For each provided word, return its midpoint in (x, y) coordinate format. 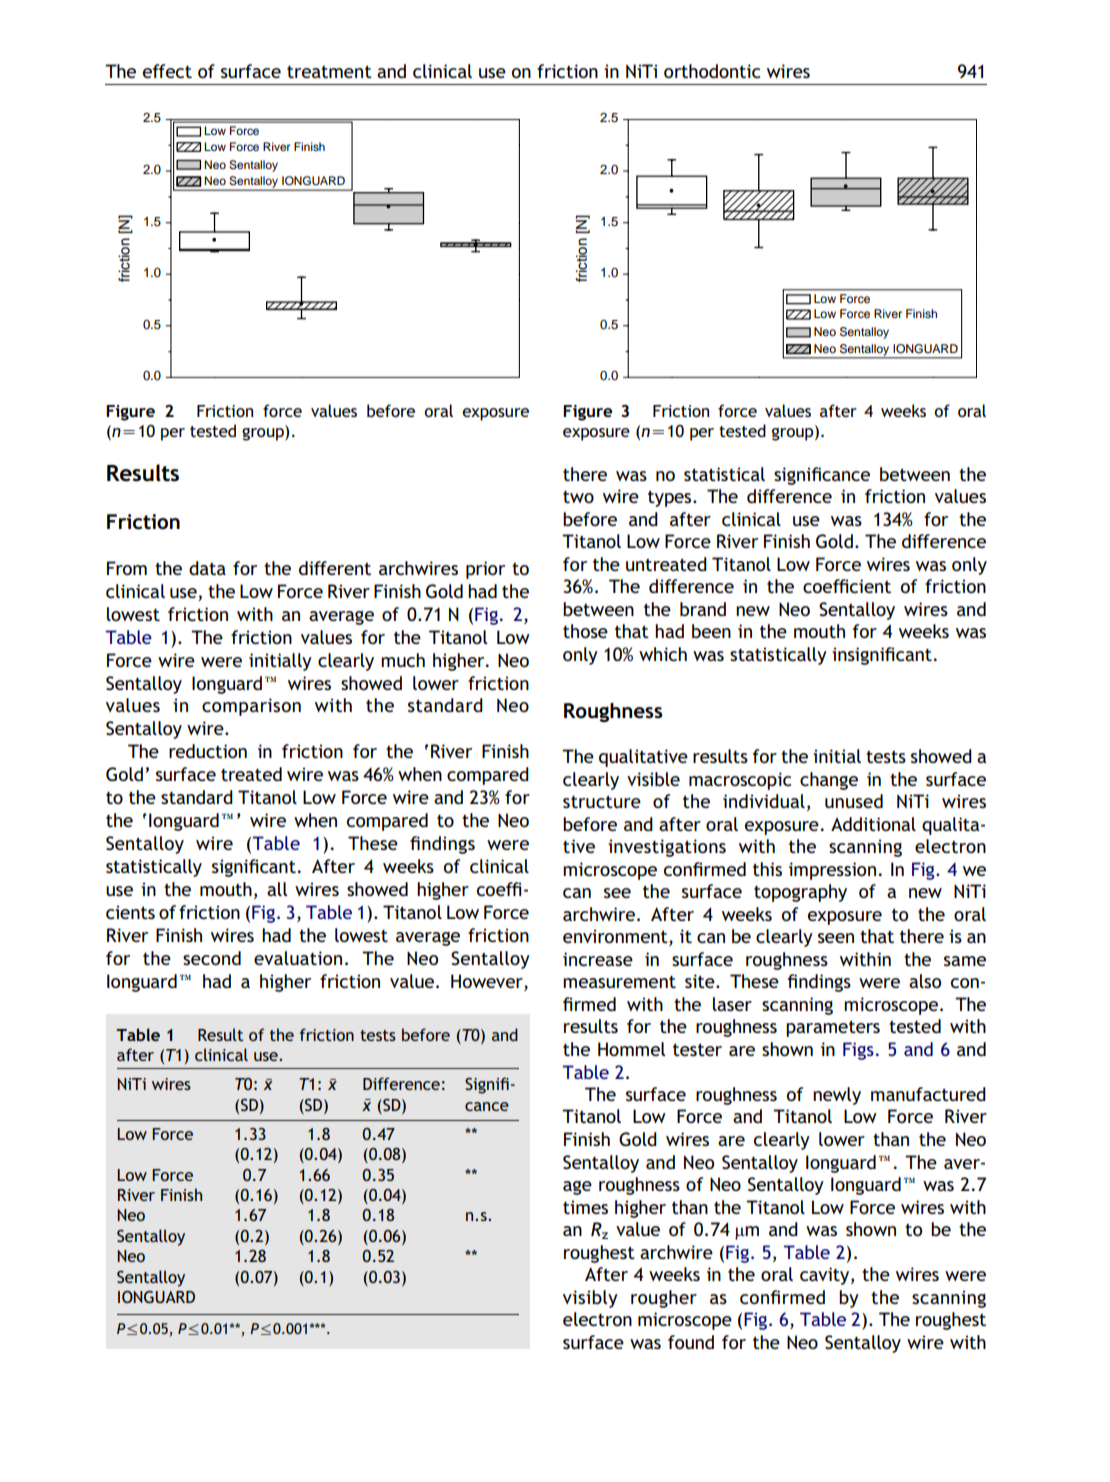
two (578, 497)
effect (167, 71)
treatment (329, 71)
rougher (664, 1299)
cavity (826, 1276)
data (207, 568)
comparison (251, 707)
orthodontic (712, 71)
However (488, 981)
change (829, 781)
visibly (590, 1299)
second (212, 958)
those (585, 631)
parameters (833, 1028)
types (671, 498)
